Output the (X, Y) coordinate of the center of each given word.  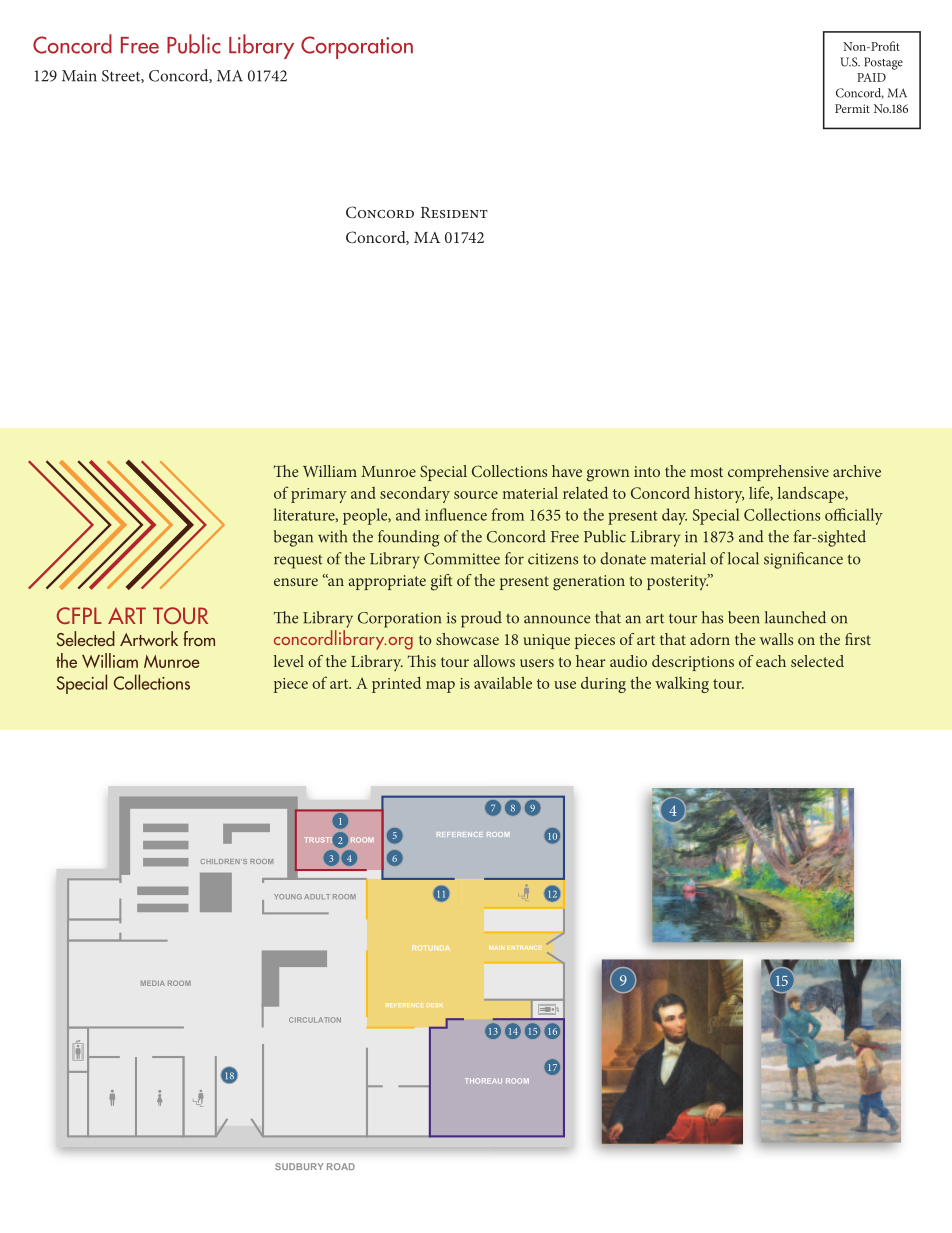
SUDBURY (299, 1166)
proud (481, 619)
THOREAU (483, 1081)
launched (795, 617)
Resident (454, 212)
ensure (296, 582)
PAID (871, 77)
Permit (852, 108)
